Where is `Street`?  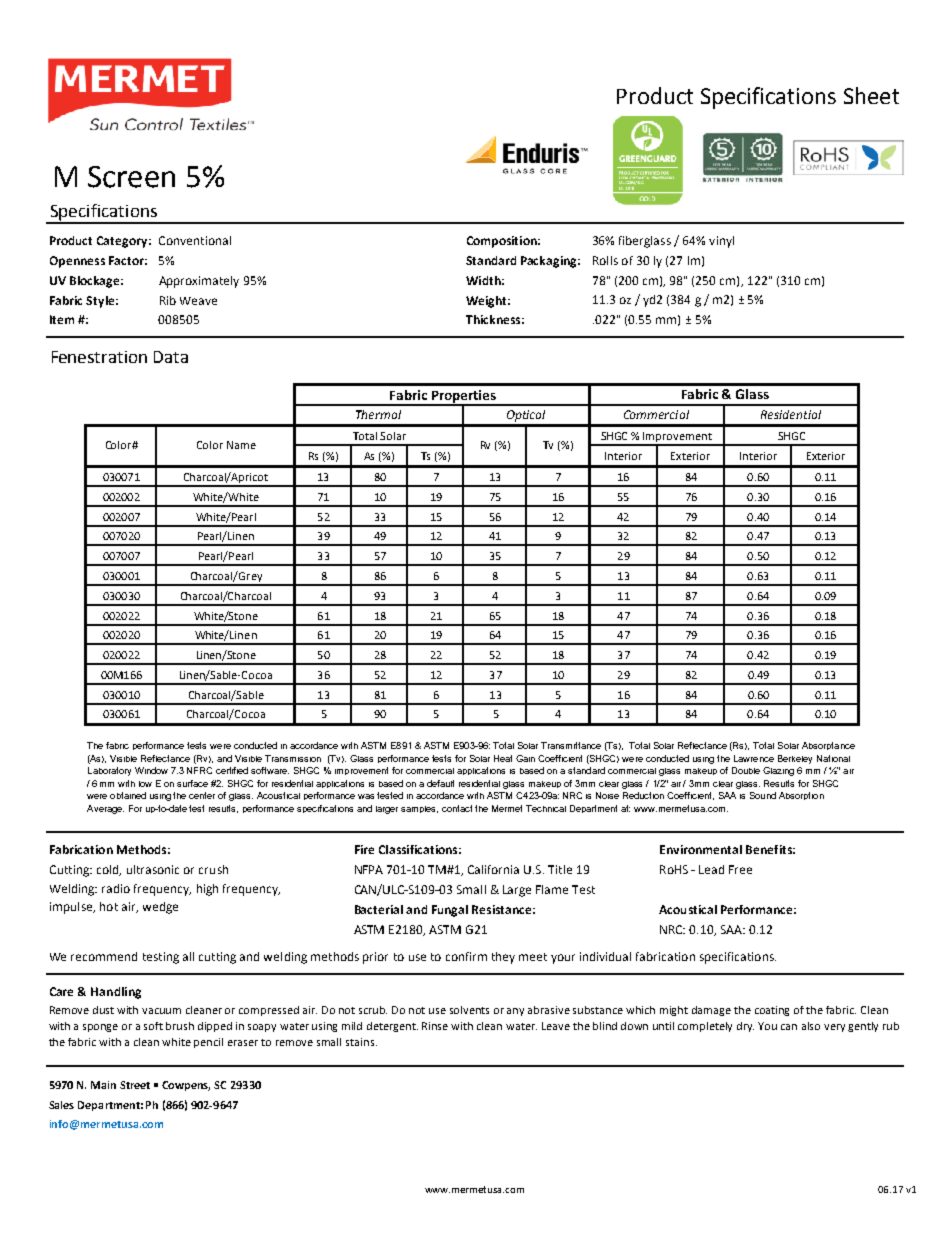 Street is located at coordinates (135, 1085).
